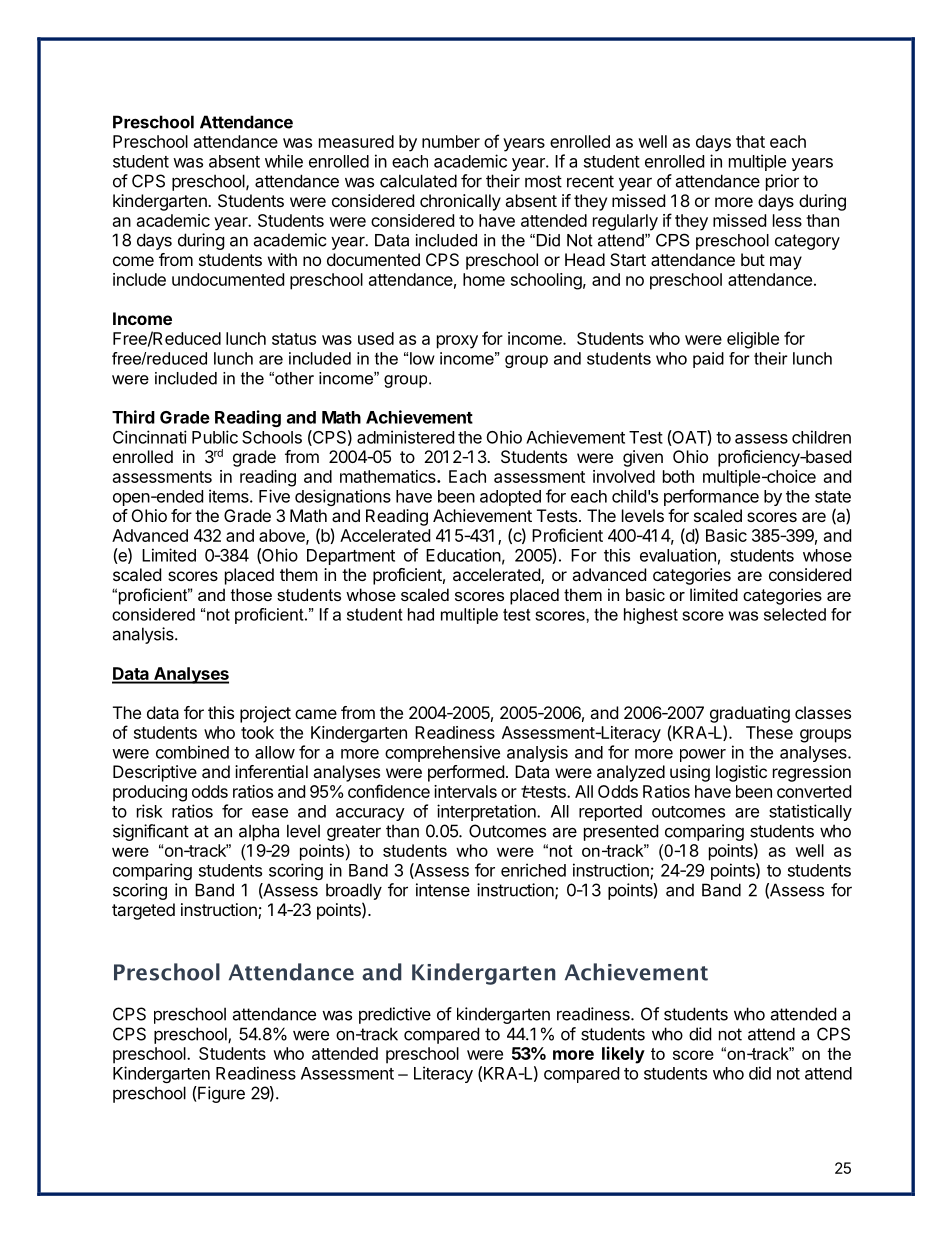  I want to click on targeted, so click(143, 911).
